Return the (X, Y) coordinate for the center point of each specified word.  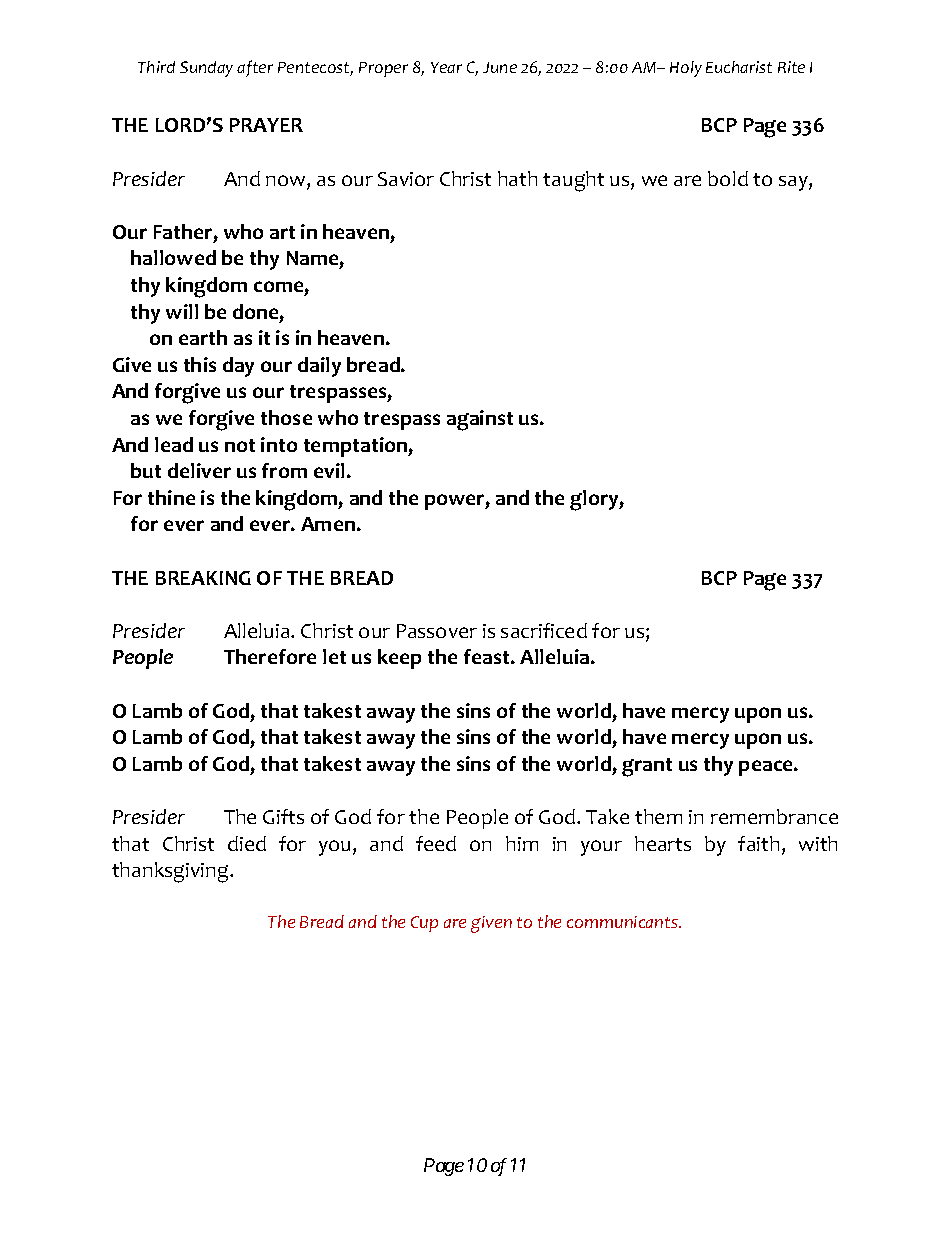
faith (758, 843)
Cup (424, 924)
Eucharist (739, 67)
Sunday (206, 69)
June (500, 67)
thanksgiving (171, 872)
